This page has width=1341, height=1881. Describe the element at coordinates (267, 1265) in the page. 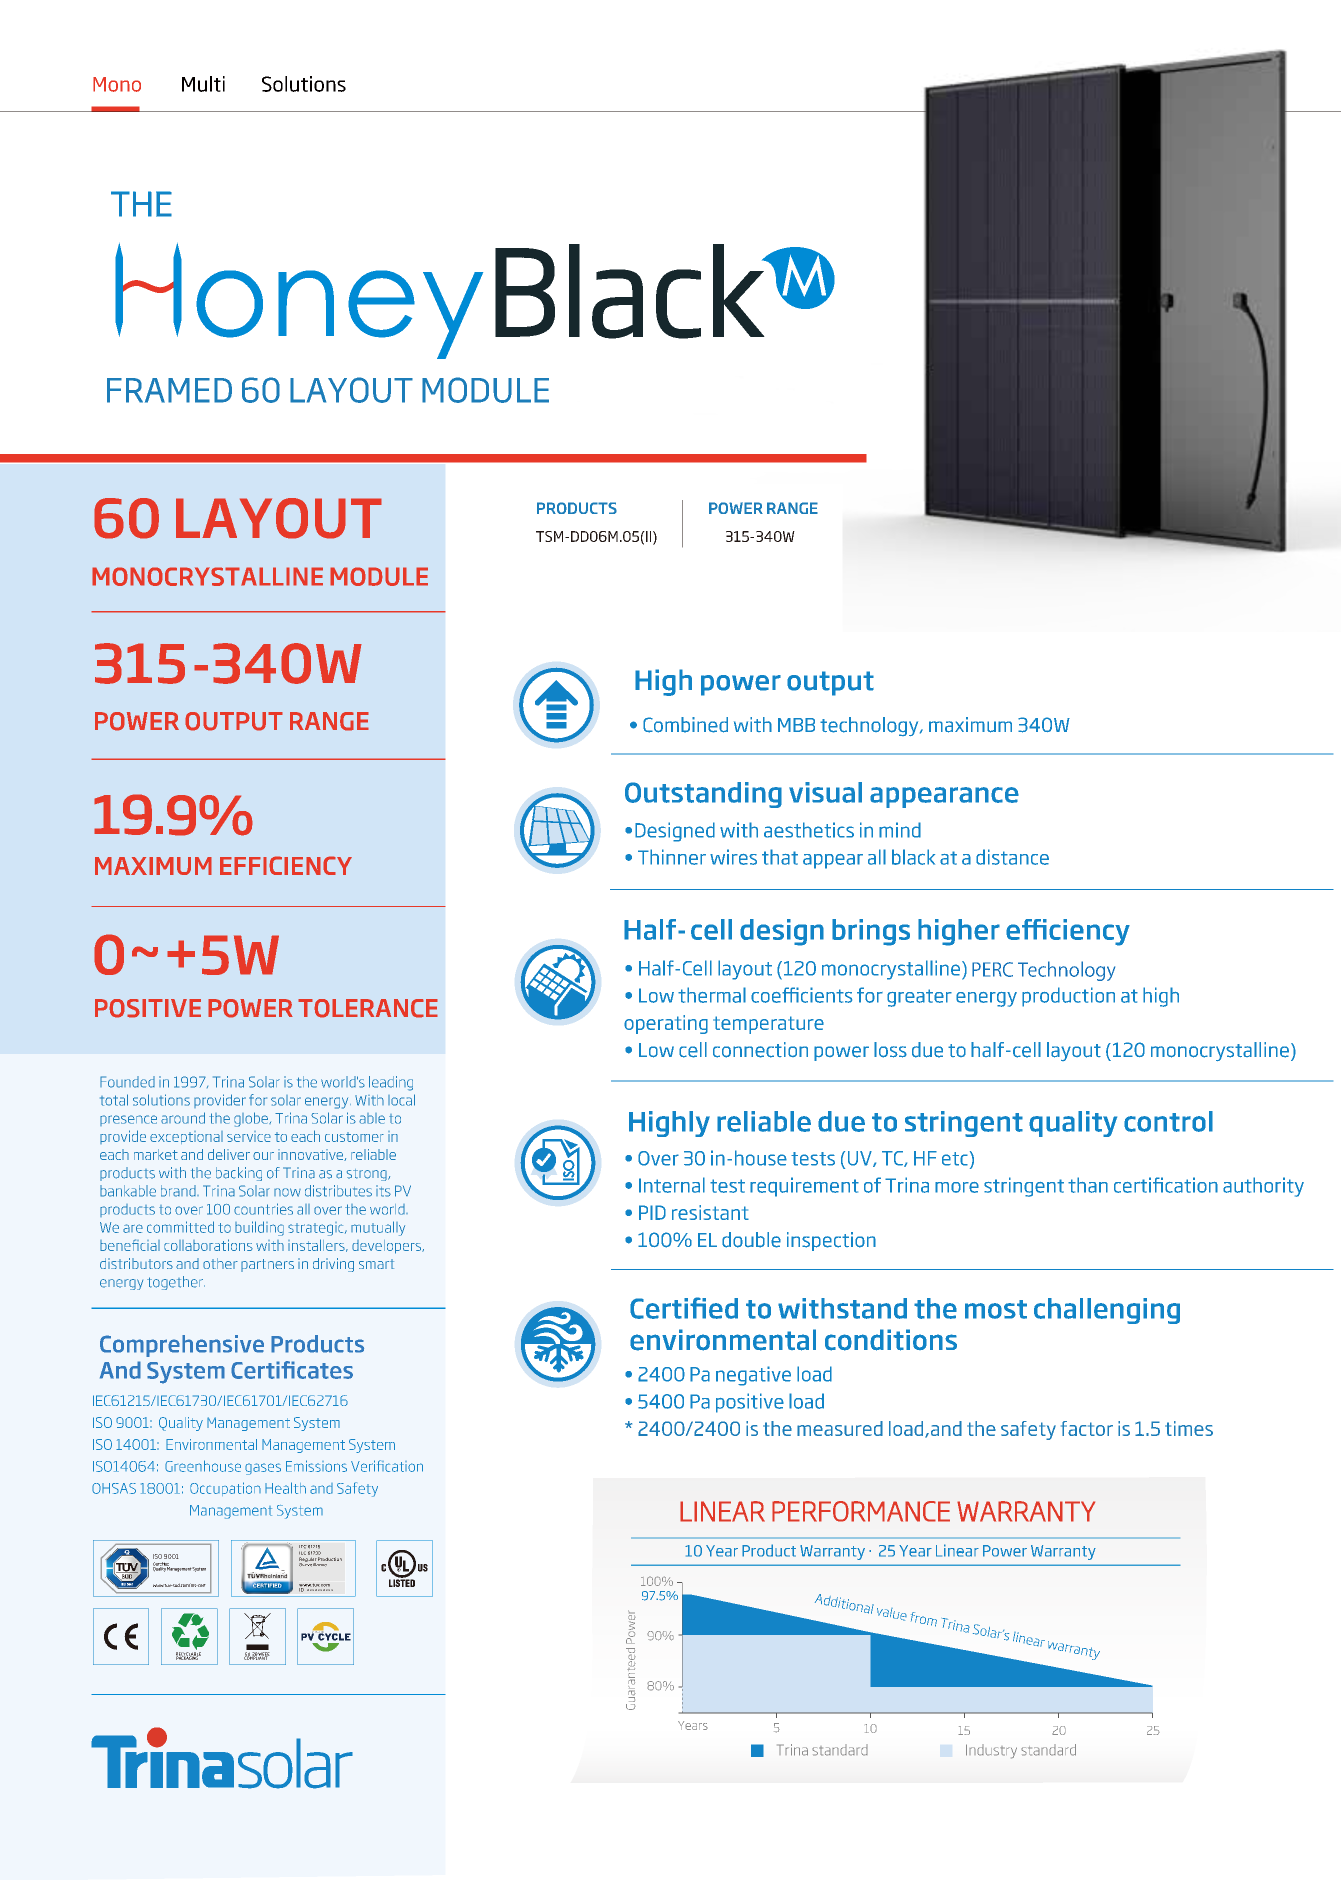

I see `partners` at that location.
